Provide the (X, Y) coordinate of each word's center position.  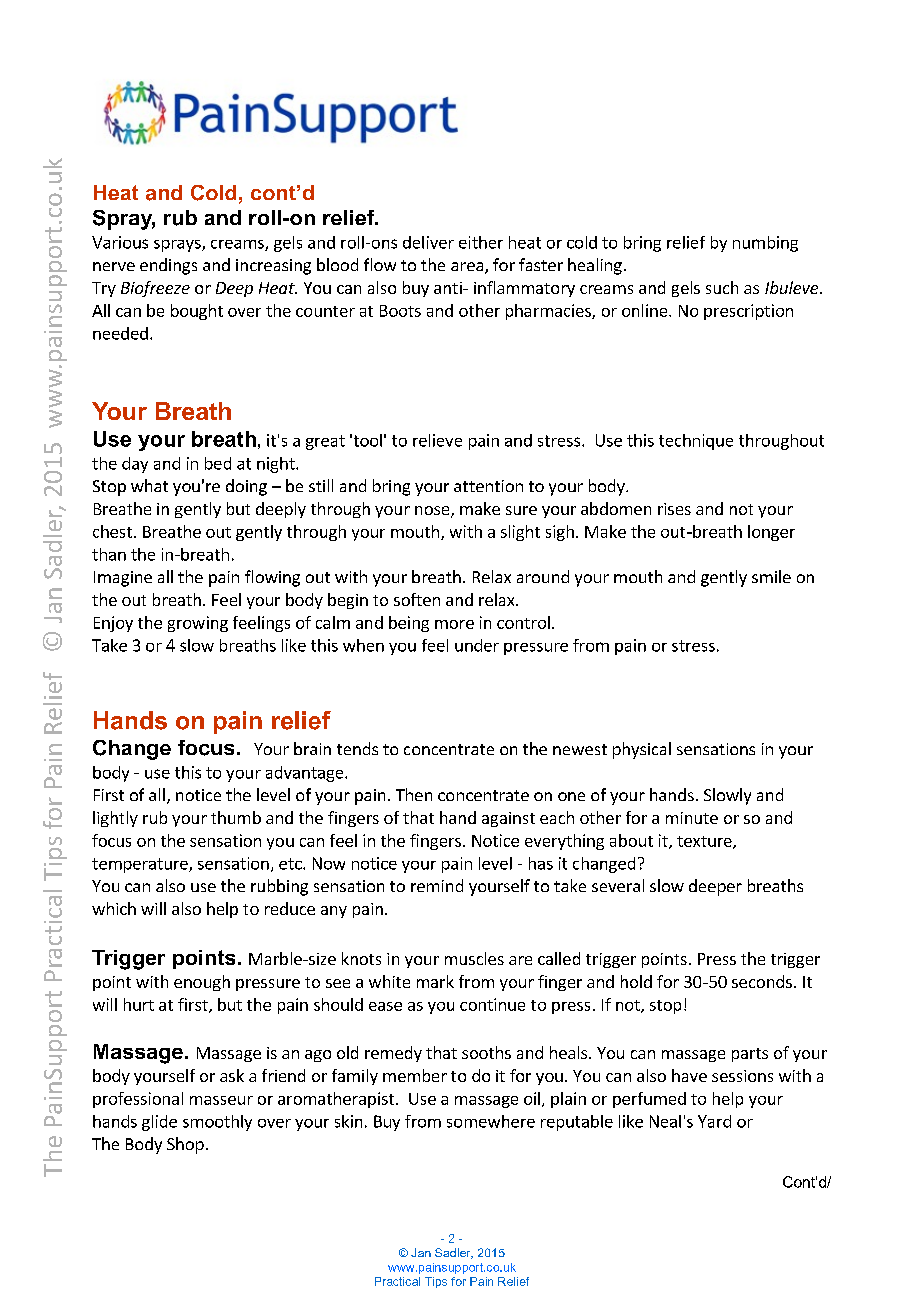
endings (168, 266)
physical (642, 750)
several (618, 885)
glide (159, 1123)
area (468, 268)
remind (437, 885)
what (149, 485)
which (114, 908)
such (722, 287)
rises (674, 509)
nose (433, 512)
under (477, 645)
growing (198, 624)
